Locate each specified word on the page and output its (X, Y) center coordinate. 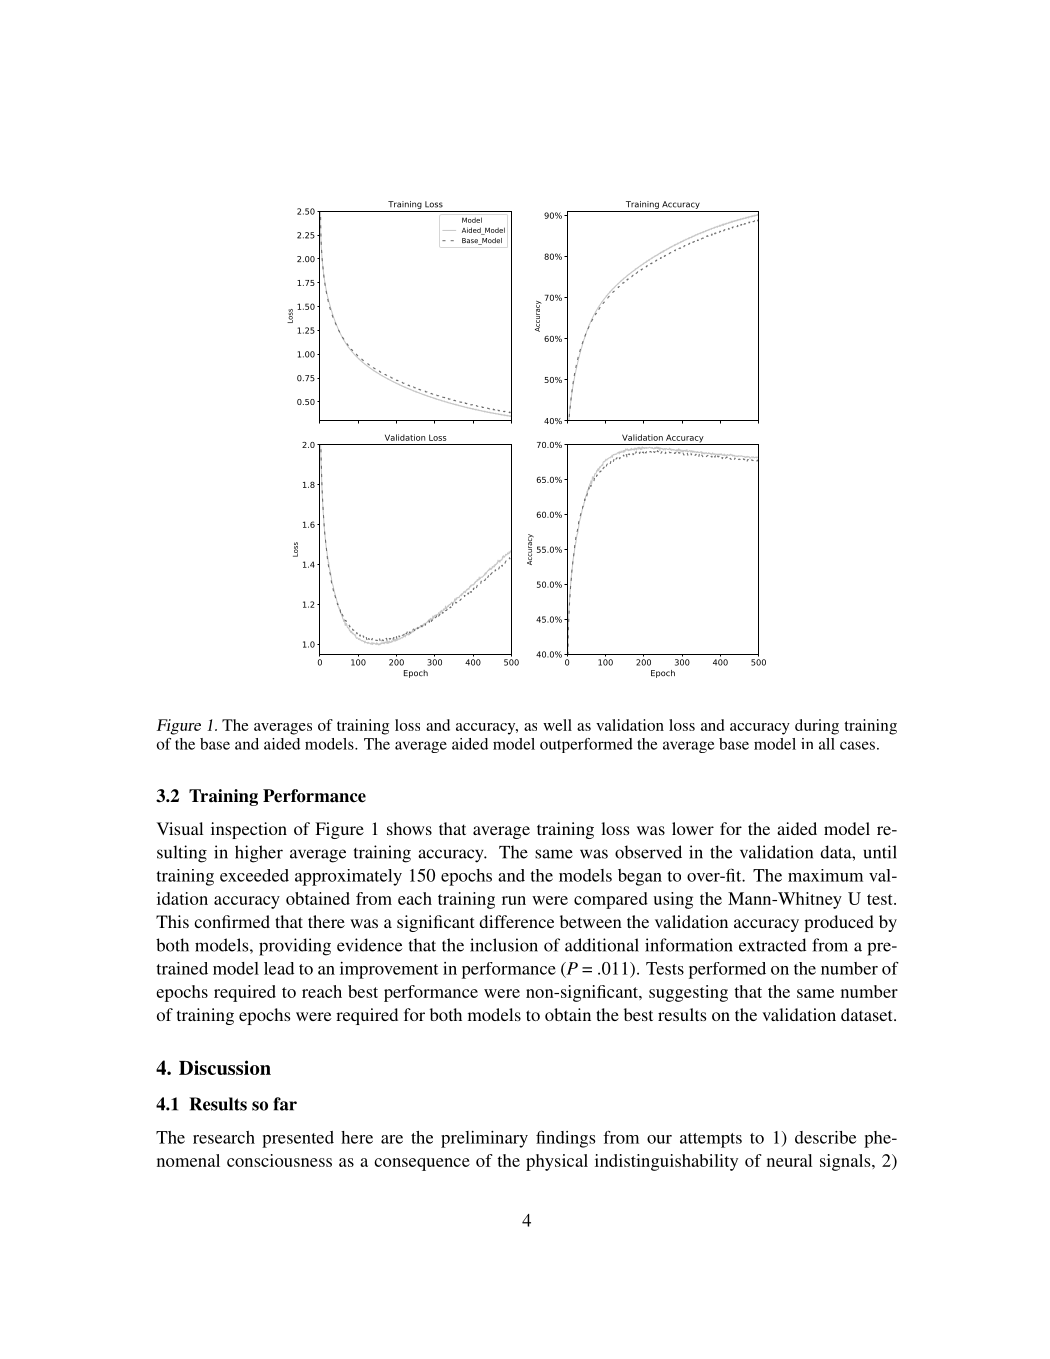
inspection (249, 830)
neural (789, 1160)
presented (298, 1139)
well (557, 725)
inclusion (504, 945)
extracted (772, 945)
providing (295, 947)
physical (557, 1162)
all (827, 744)
